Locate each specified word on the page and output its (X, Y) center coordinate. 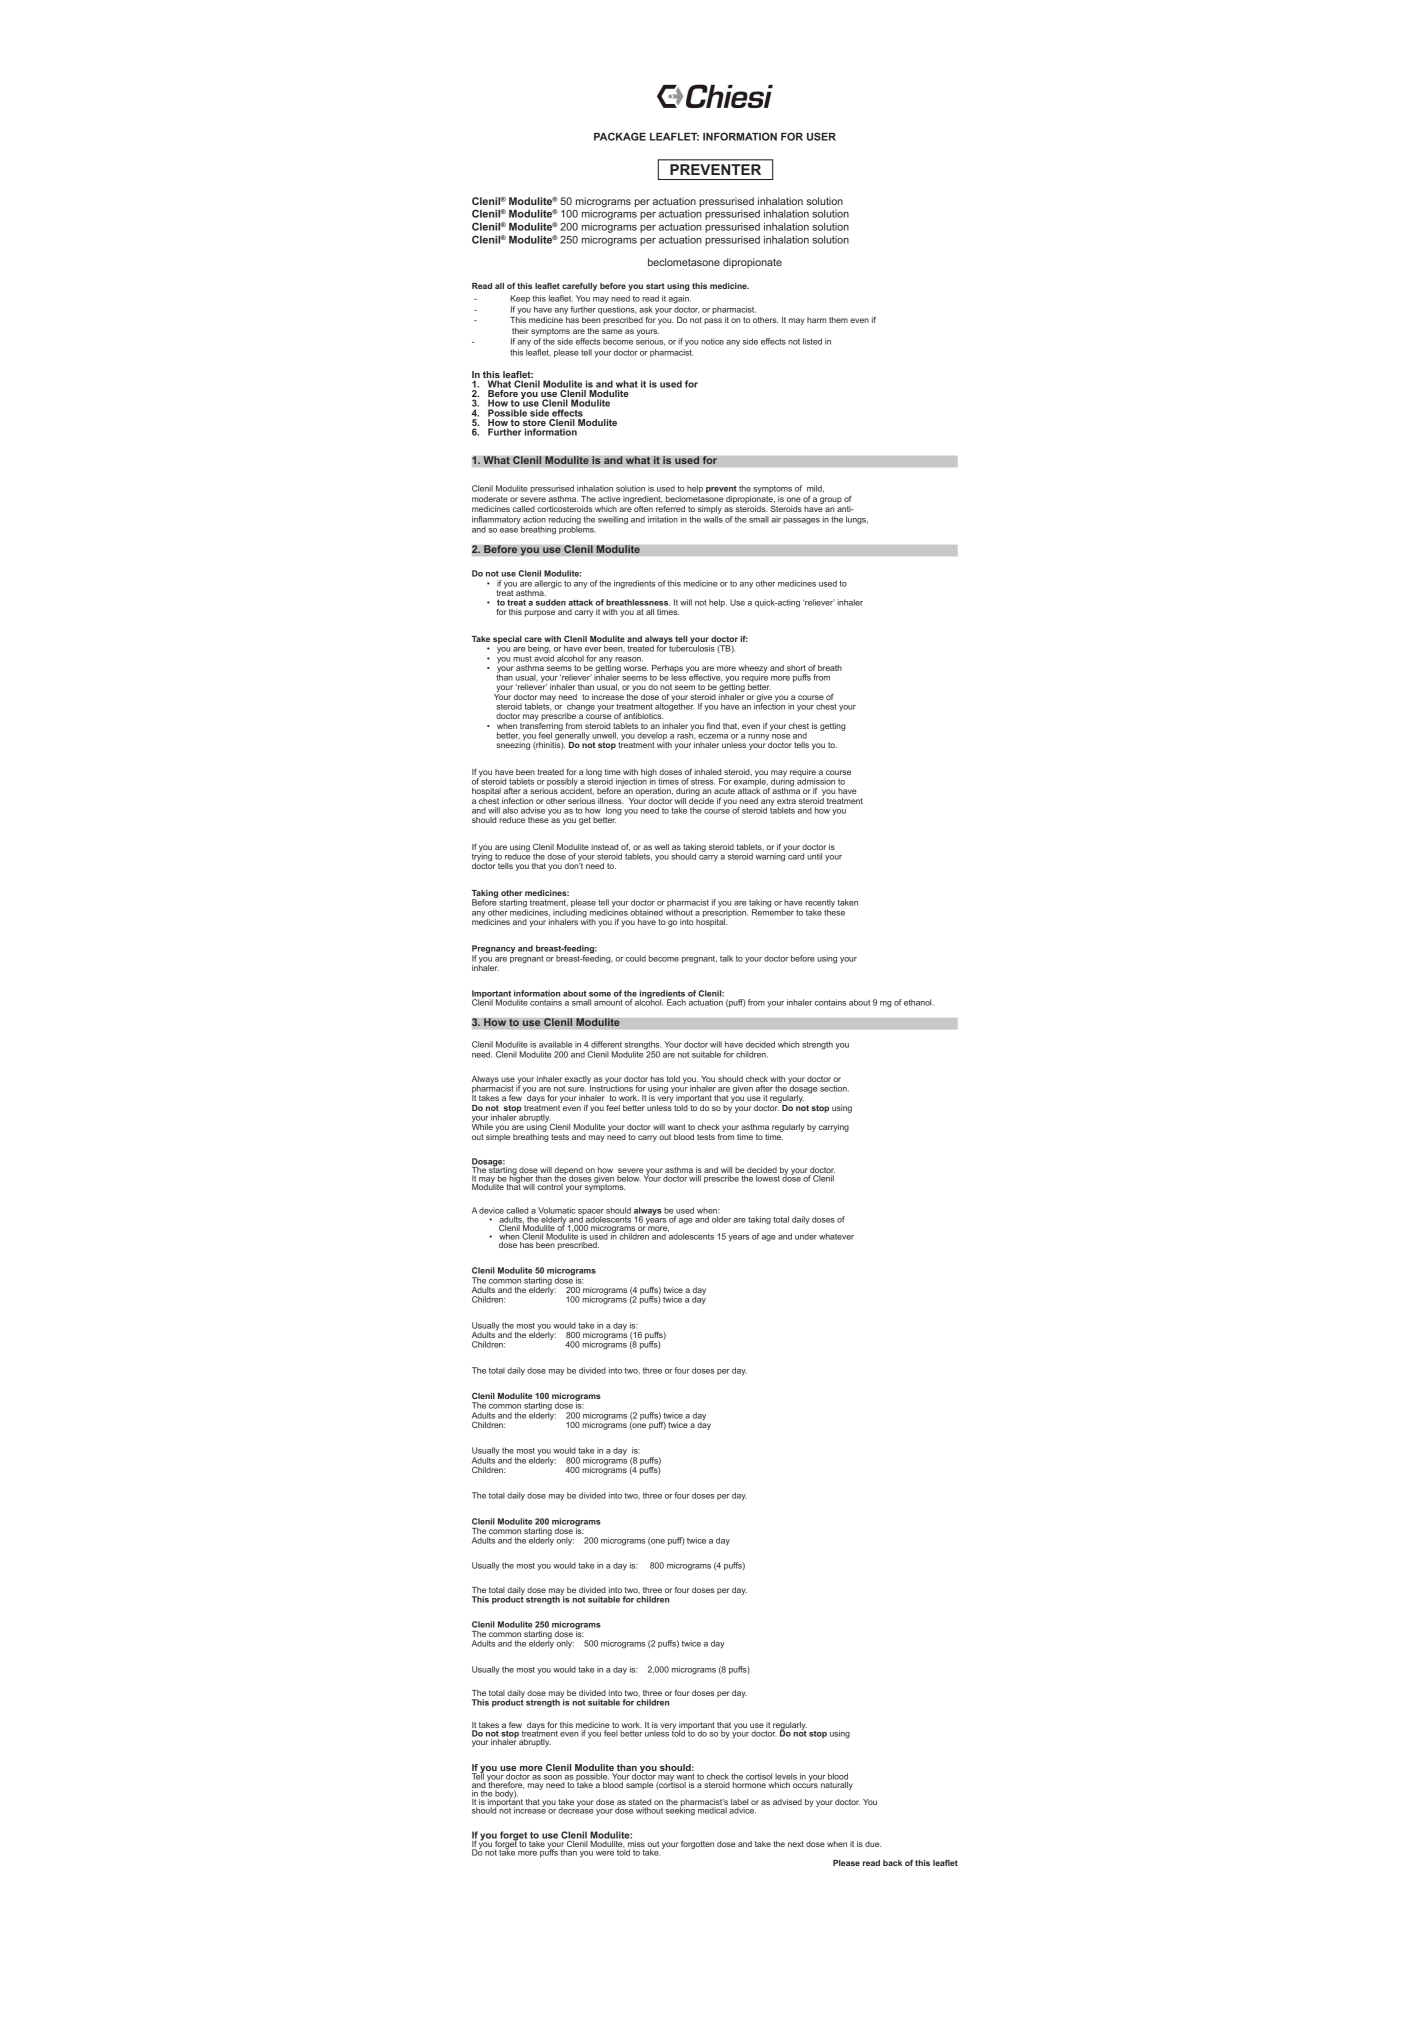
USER (821, 136)
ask (646, 309)
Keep (520, 299)
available (555, 1044)
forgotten (697, 1845)
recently (820, 904)
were (605, 1853)
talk (726, 958)
